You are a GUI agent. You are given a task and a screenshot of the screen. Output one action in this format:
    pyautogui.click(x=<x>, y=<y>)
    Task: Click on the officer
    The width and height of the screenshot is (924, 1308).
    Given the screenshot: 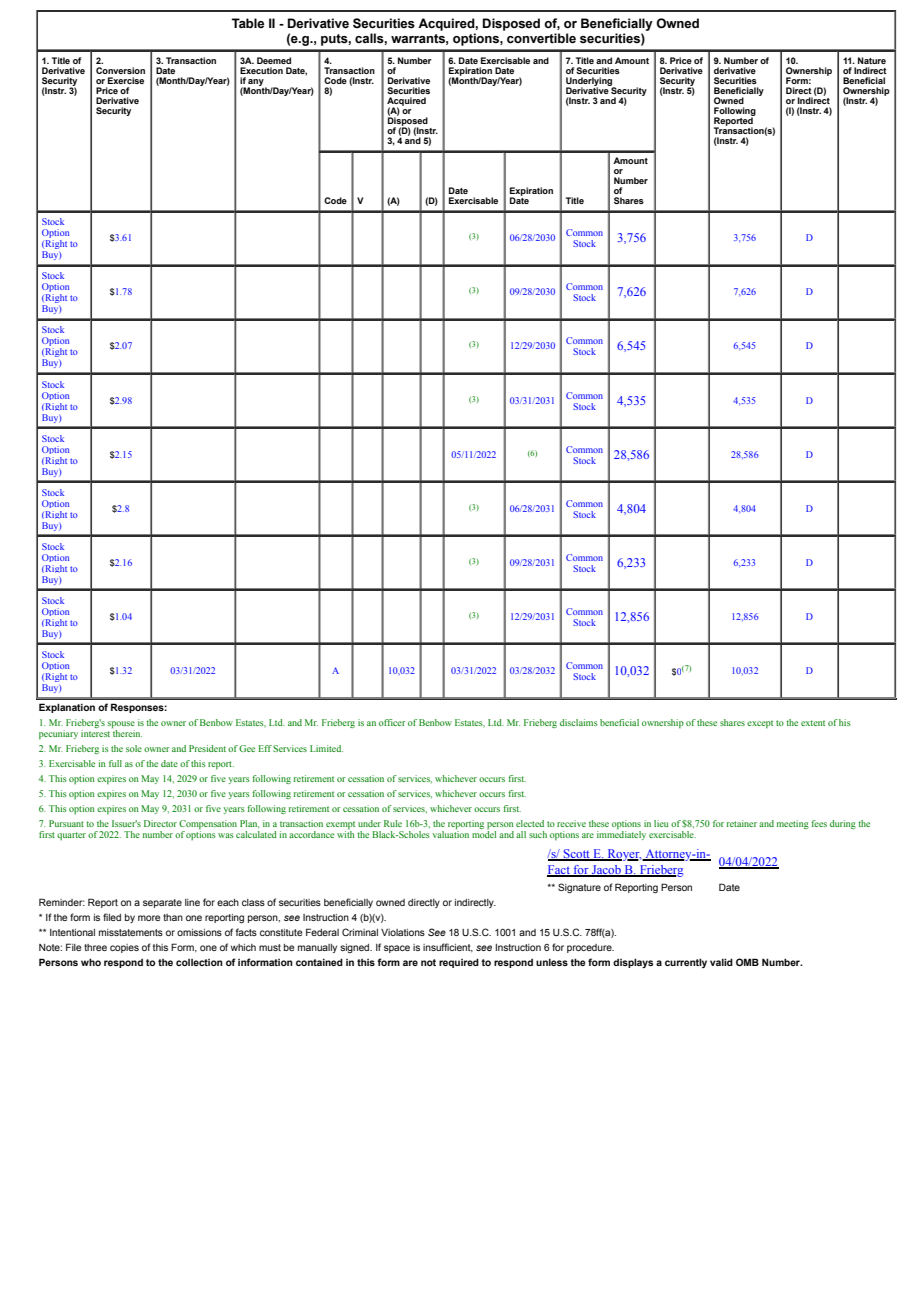 What is the action you would take?
    pyautogui.click(x=392, y=722)
